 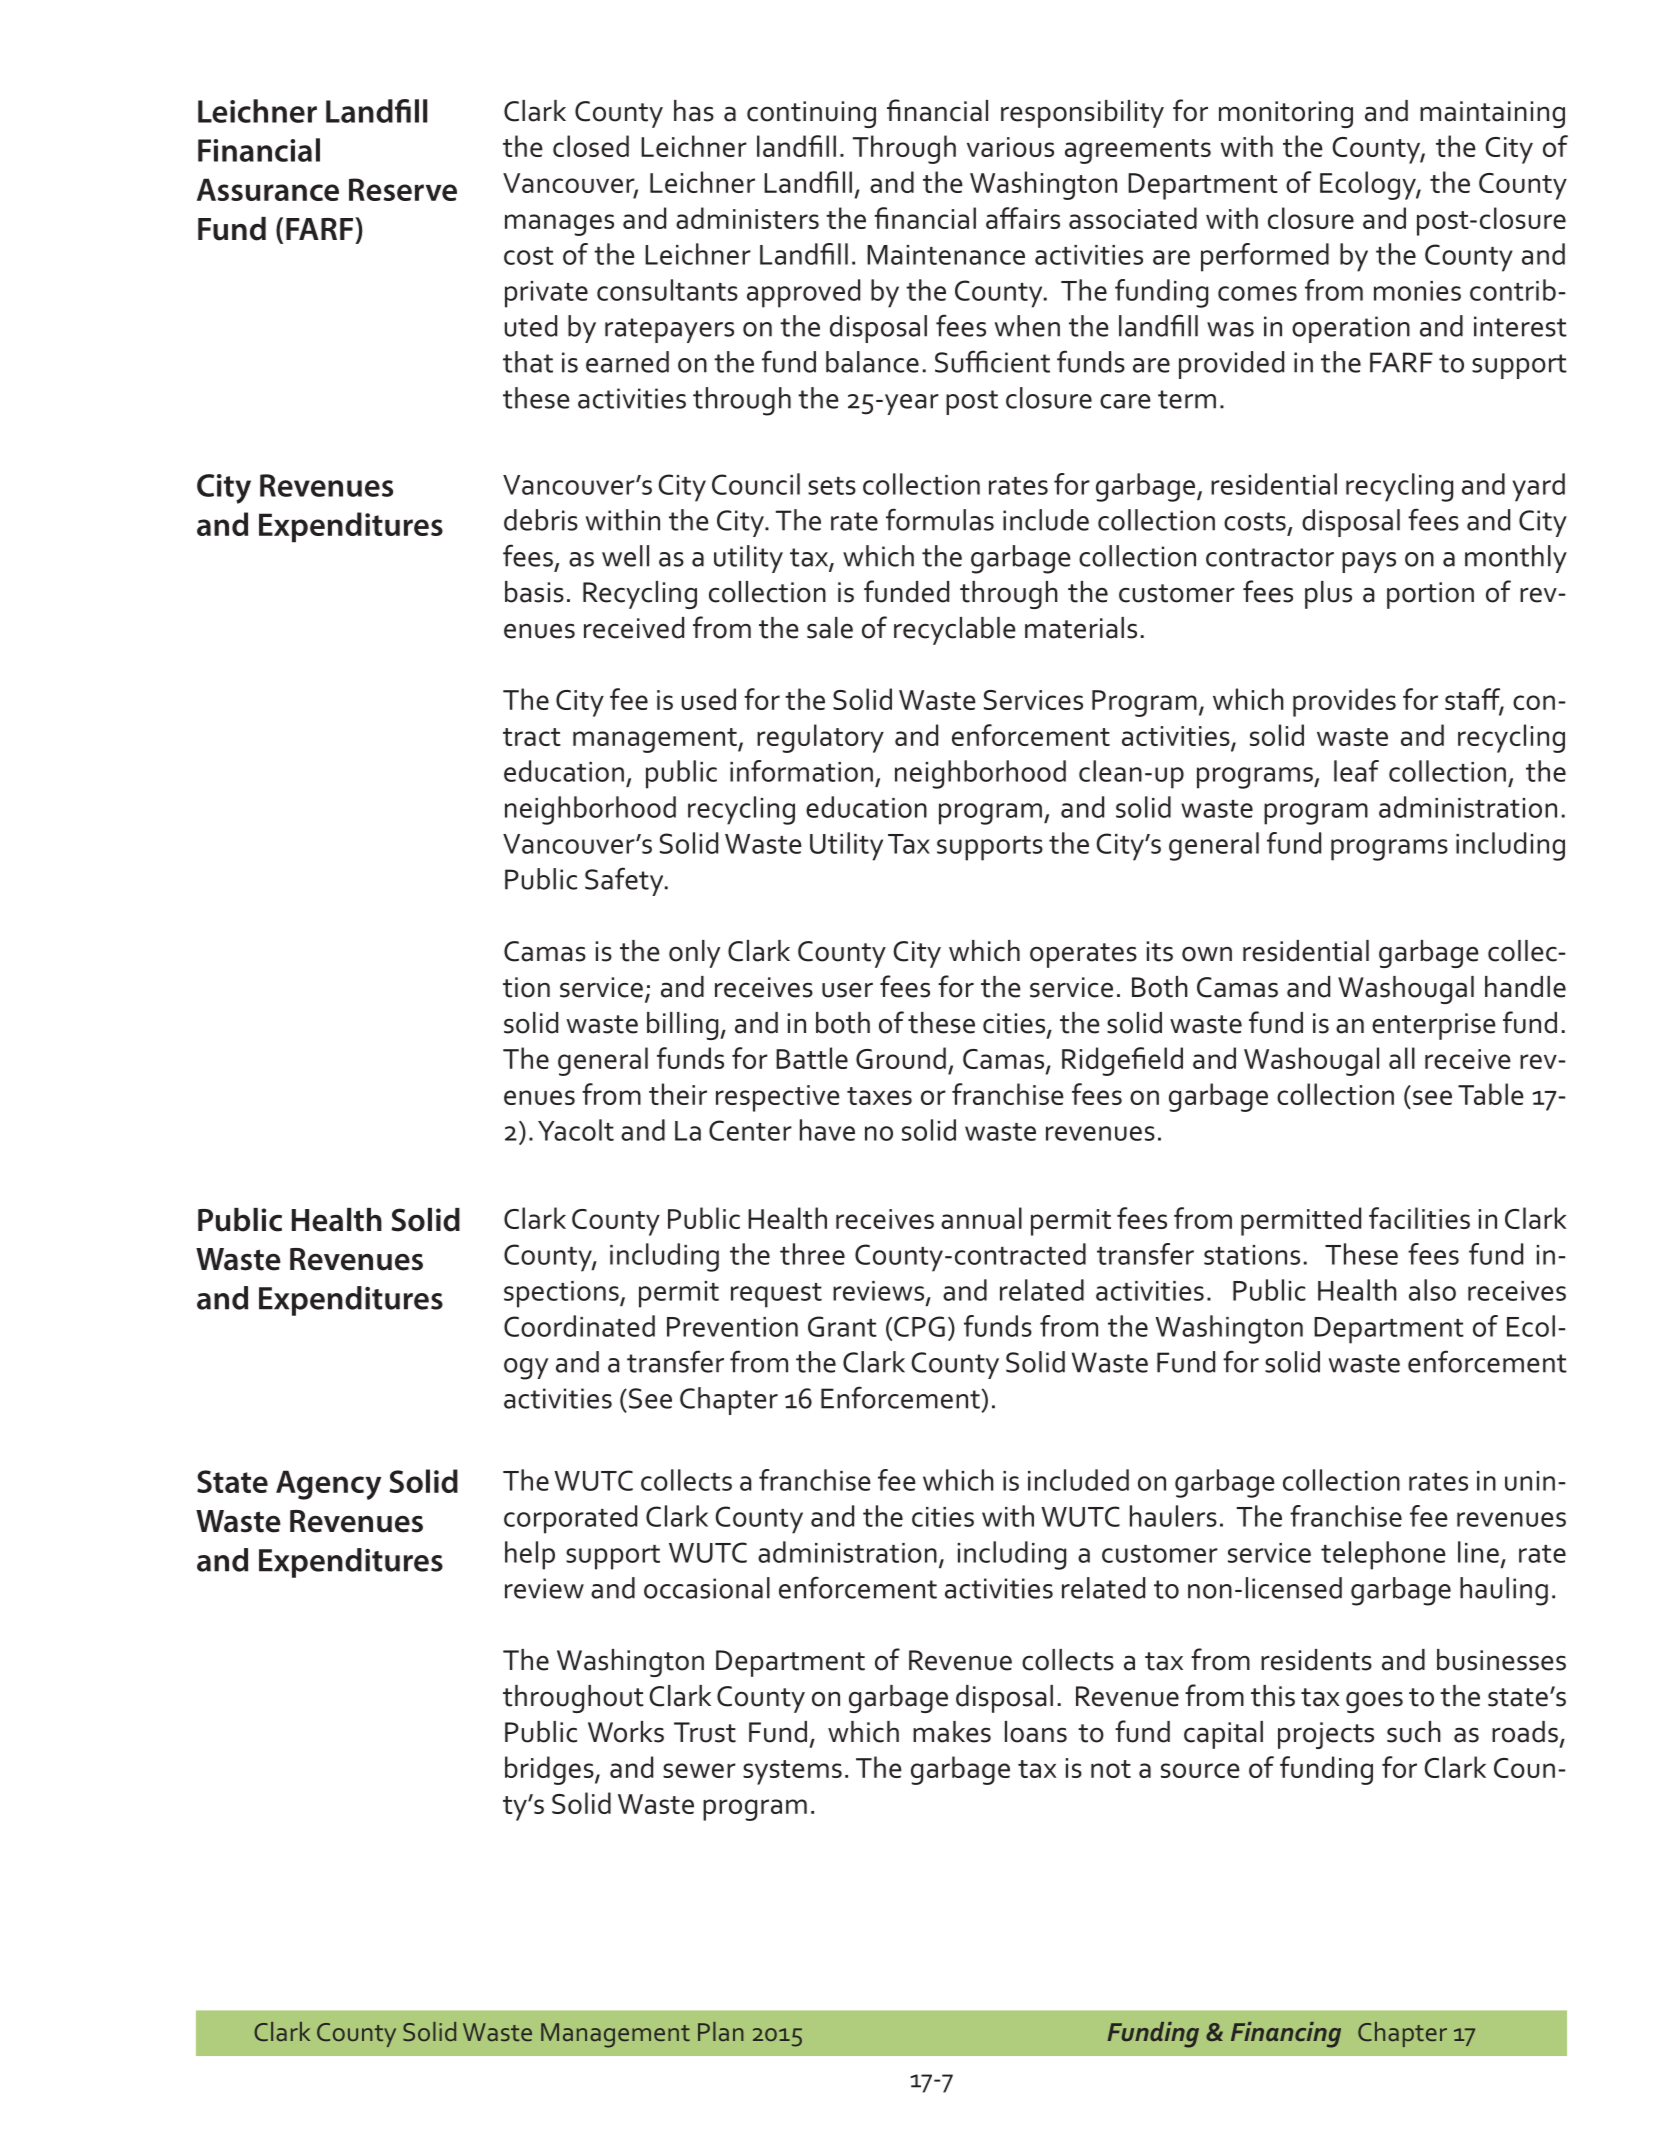 What do you see at coordinates (955, 631) in the image?
I see `recyclable` at bounding box center [955, 631].
